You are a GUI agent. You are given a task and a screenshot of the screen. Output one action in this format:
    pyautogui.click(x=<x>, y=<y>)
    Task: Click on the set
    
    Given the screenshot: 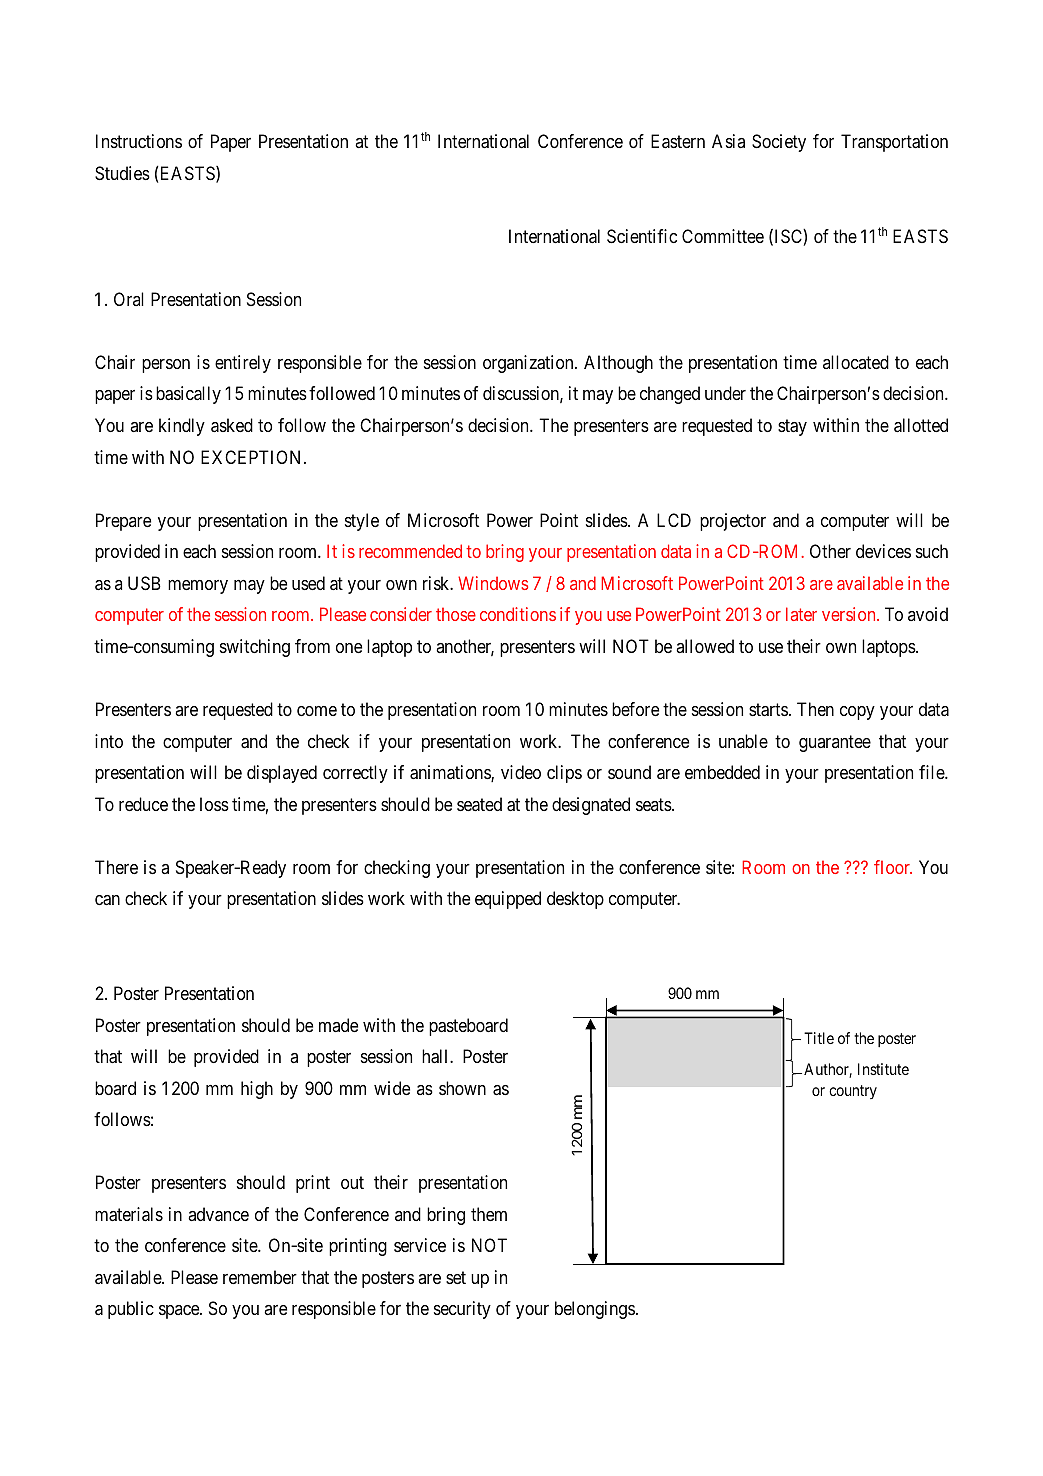 What is the action you would take?
    pyautogui.click(x=456, y=1277)
